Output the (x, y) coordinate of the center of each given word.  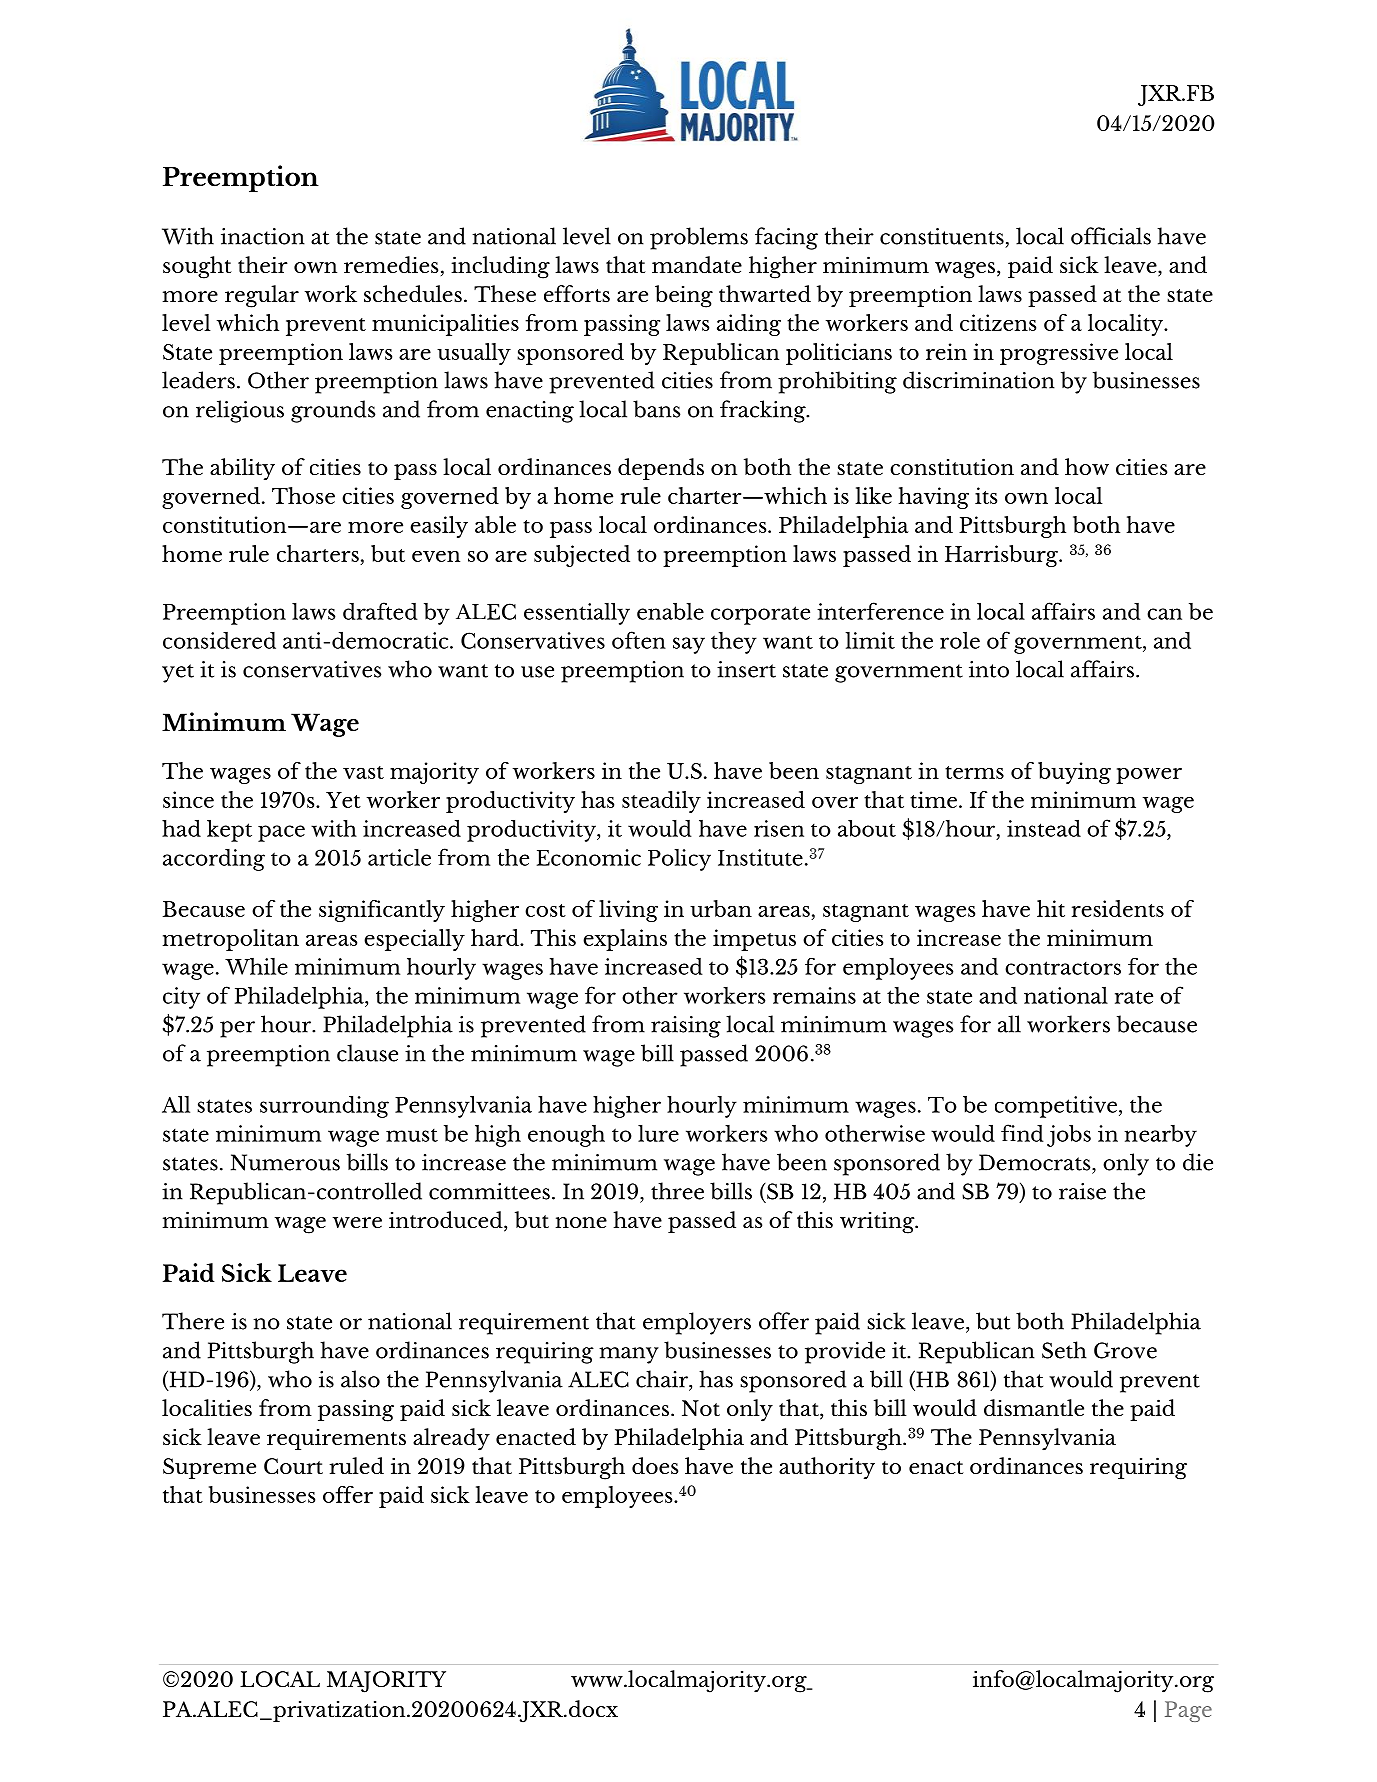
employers (697, 1323)
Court (293, 1466)
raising (686, 1027)
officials (1111, 236)
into (989, 669)
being (684, 296)
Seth (1064, 1350)
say (689, 645)
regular (262, 296)
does (655, 1465)
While (256, 966)
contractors (1063, 968)
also (360, 1379)
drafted (380, 611)
